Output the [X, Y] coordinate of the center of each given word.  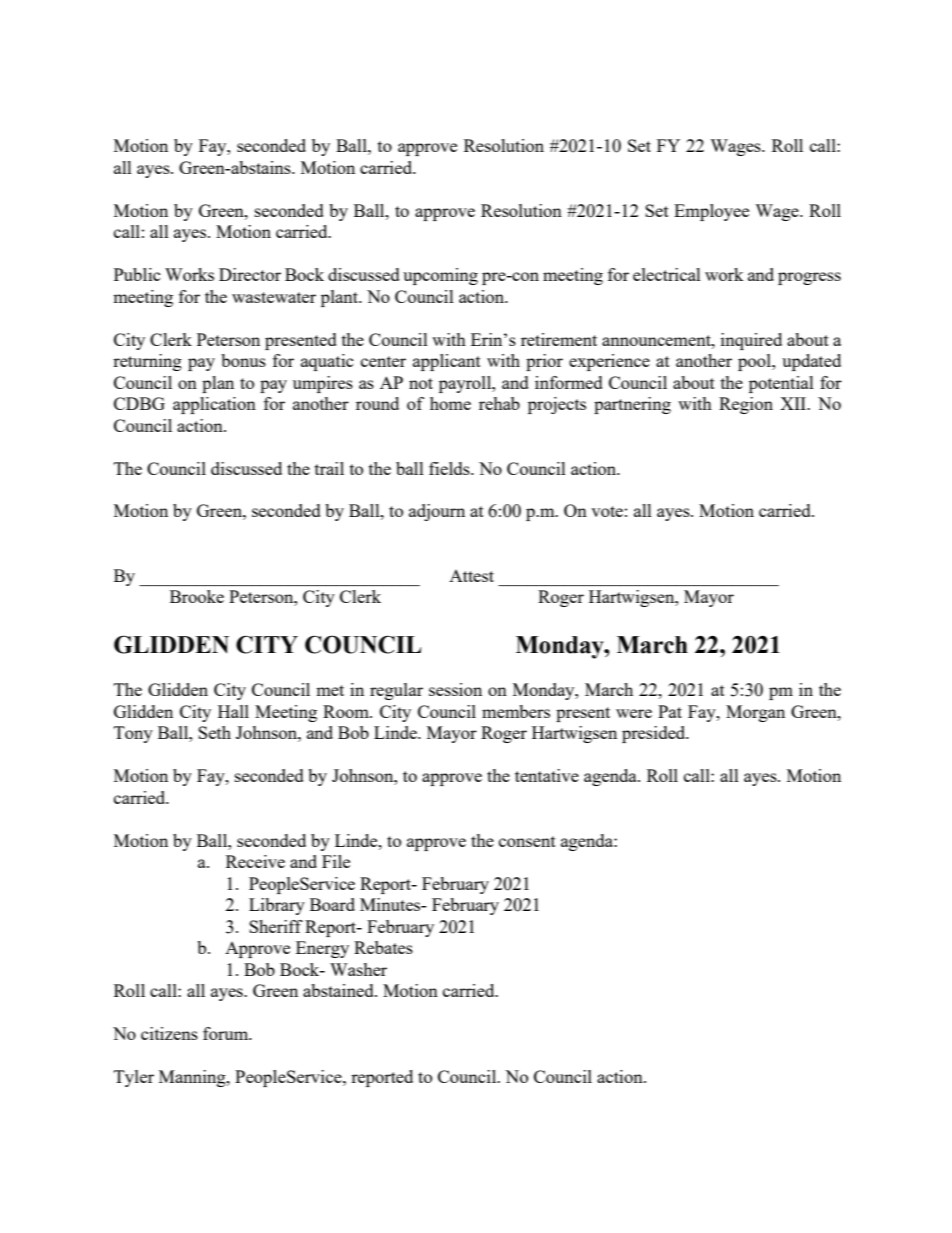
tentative [547, 775]
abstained [339, 990]
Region [746, 405]
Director [250, 274]
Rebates [383, 947]
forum [227, 1033]
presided [655, 734]
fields [450, 468]
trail [329, 468]
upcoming [440, 276]
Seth [214, 732]
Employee [711, 212]
